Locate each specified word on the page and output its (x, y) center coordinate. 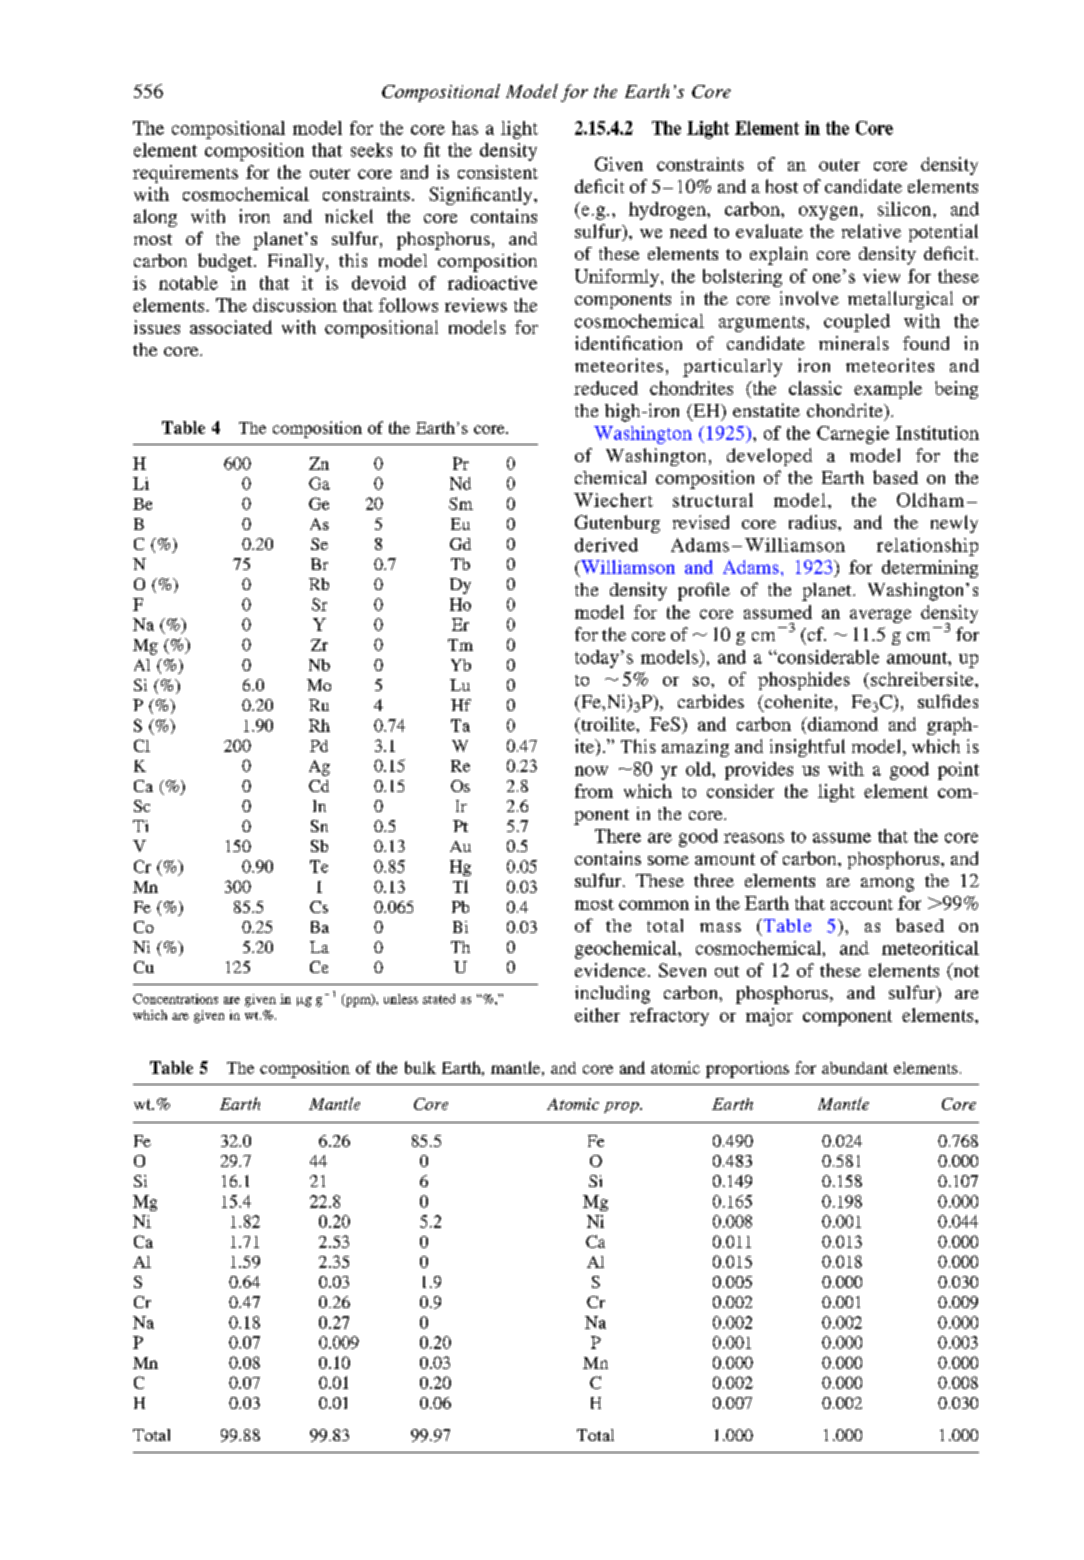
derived (606, 545)
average (880, 616)
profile (704, 591)
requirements (185, 174)
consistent (498, 172)
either (597, 1015)
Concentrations (175, 999)
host (782, 186)
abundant (855, 1068)
